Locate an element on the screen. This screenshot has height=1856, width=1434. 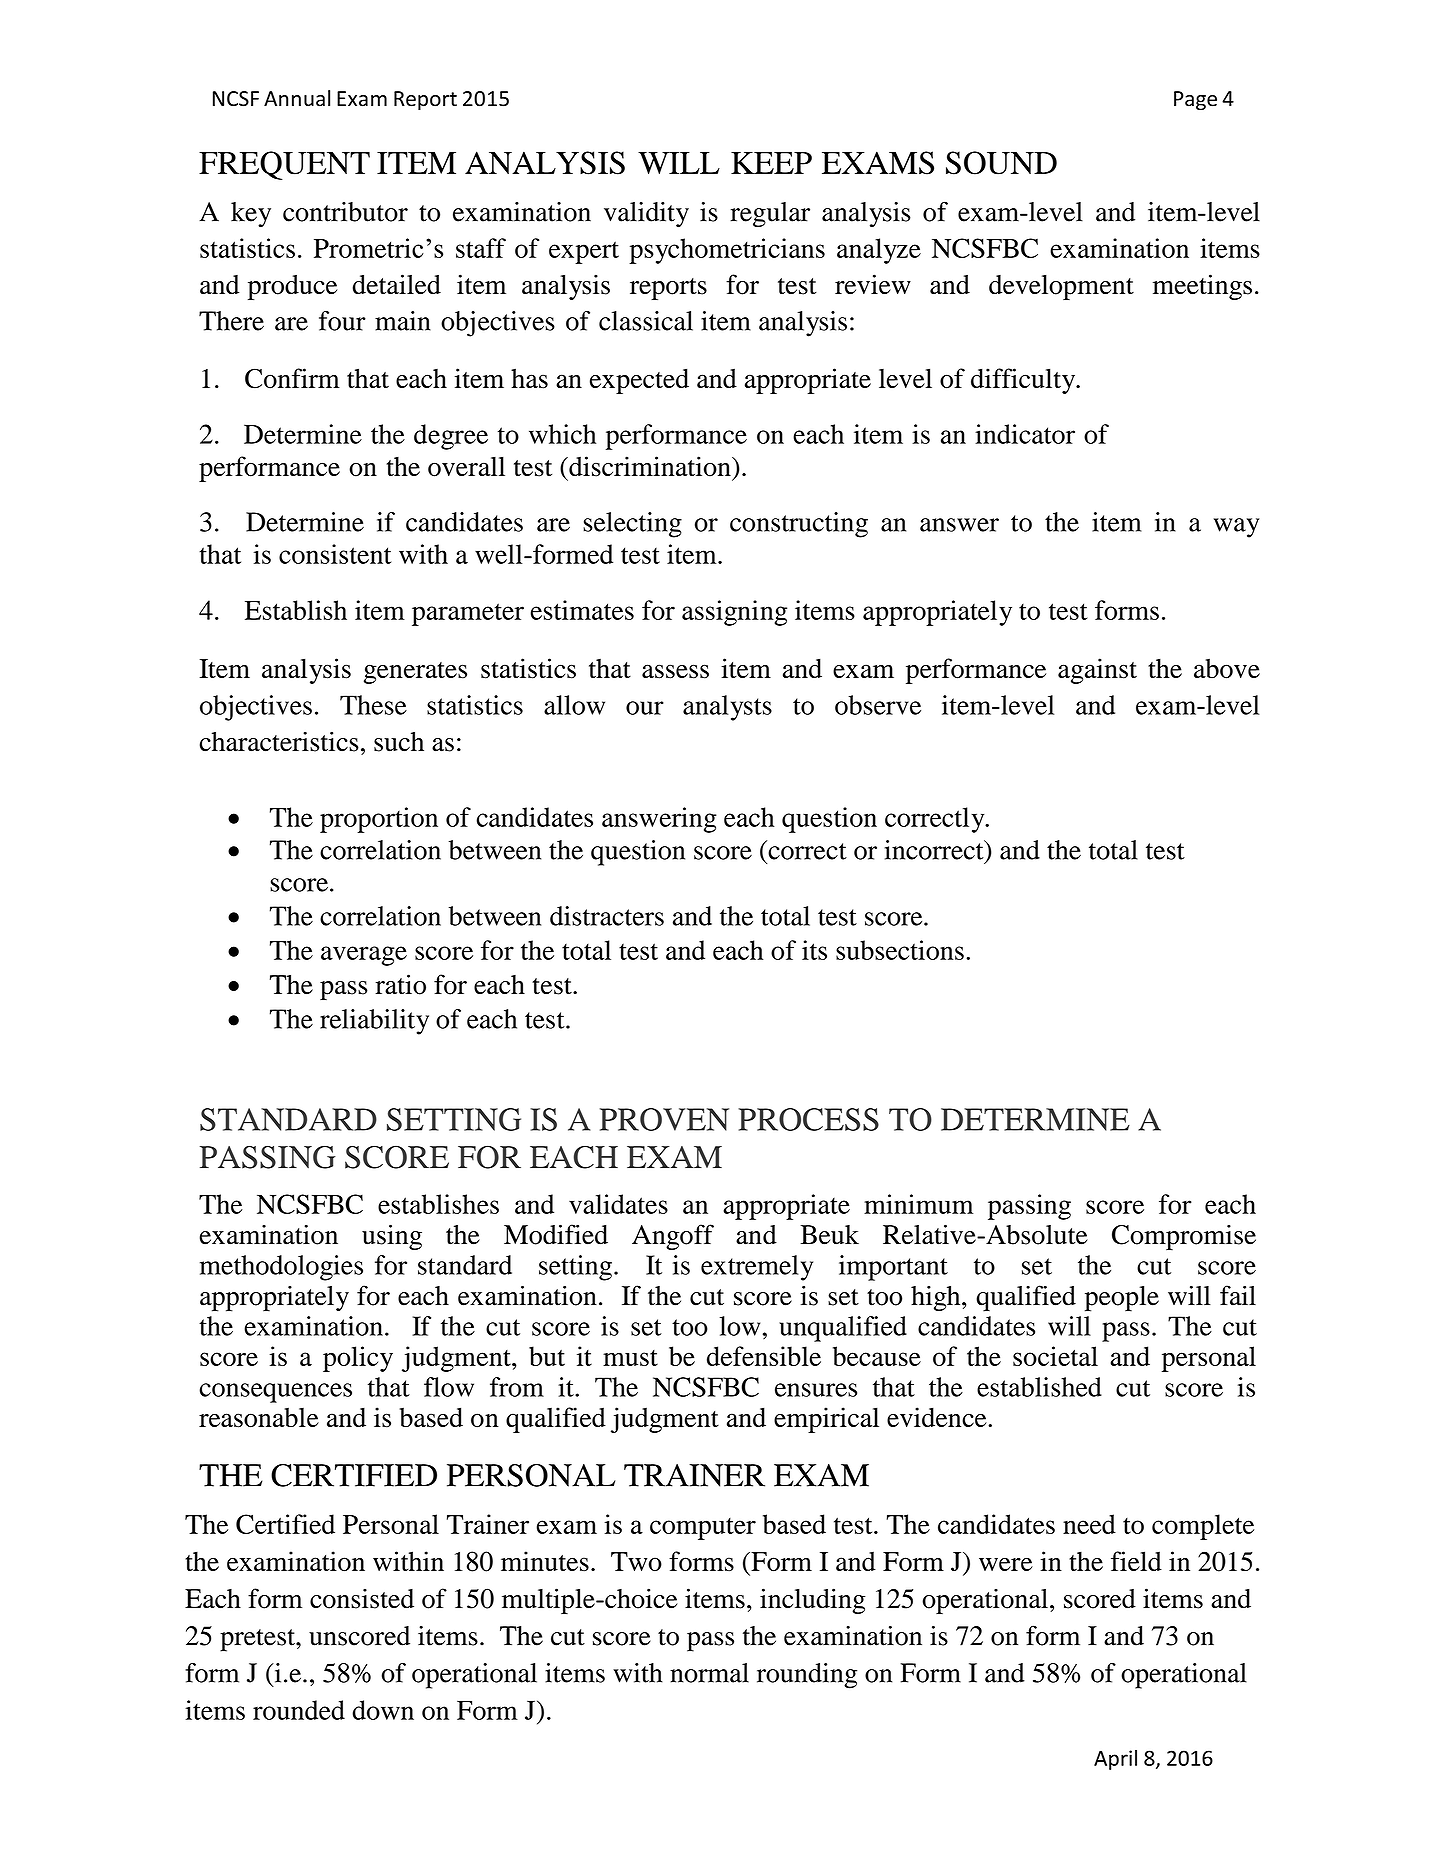
extremely is located at coordinates (757, 1268).
